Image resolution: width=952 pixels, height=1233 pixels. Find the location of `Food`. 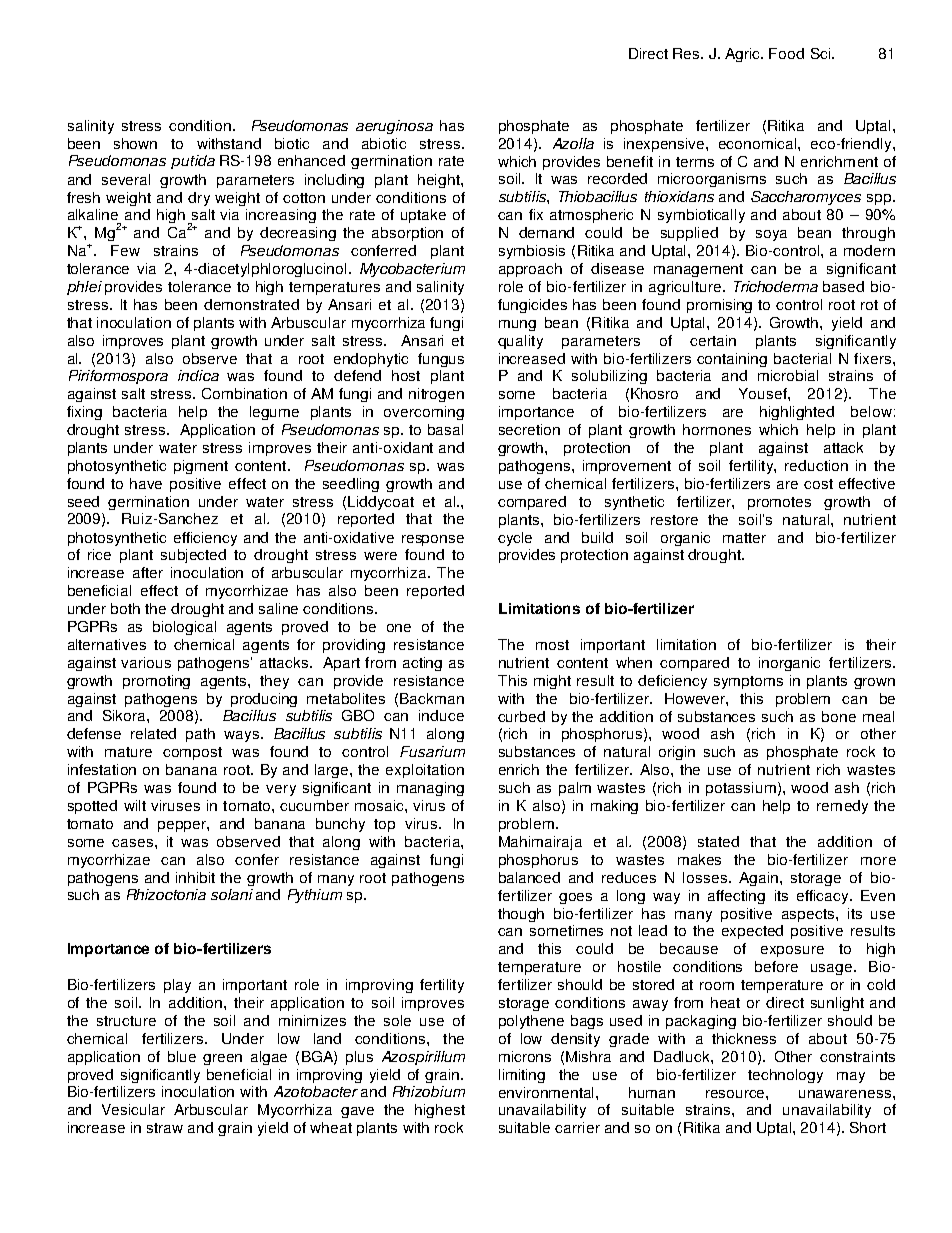

Food is located at coordinates (786, 53).
